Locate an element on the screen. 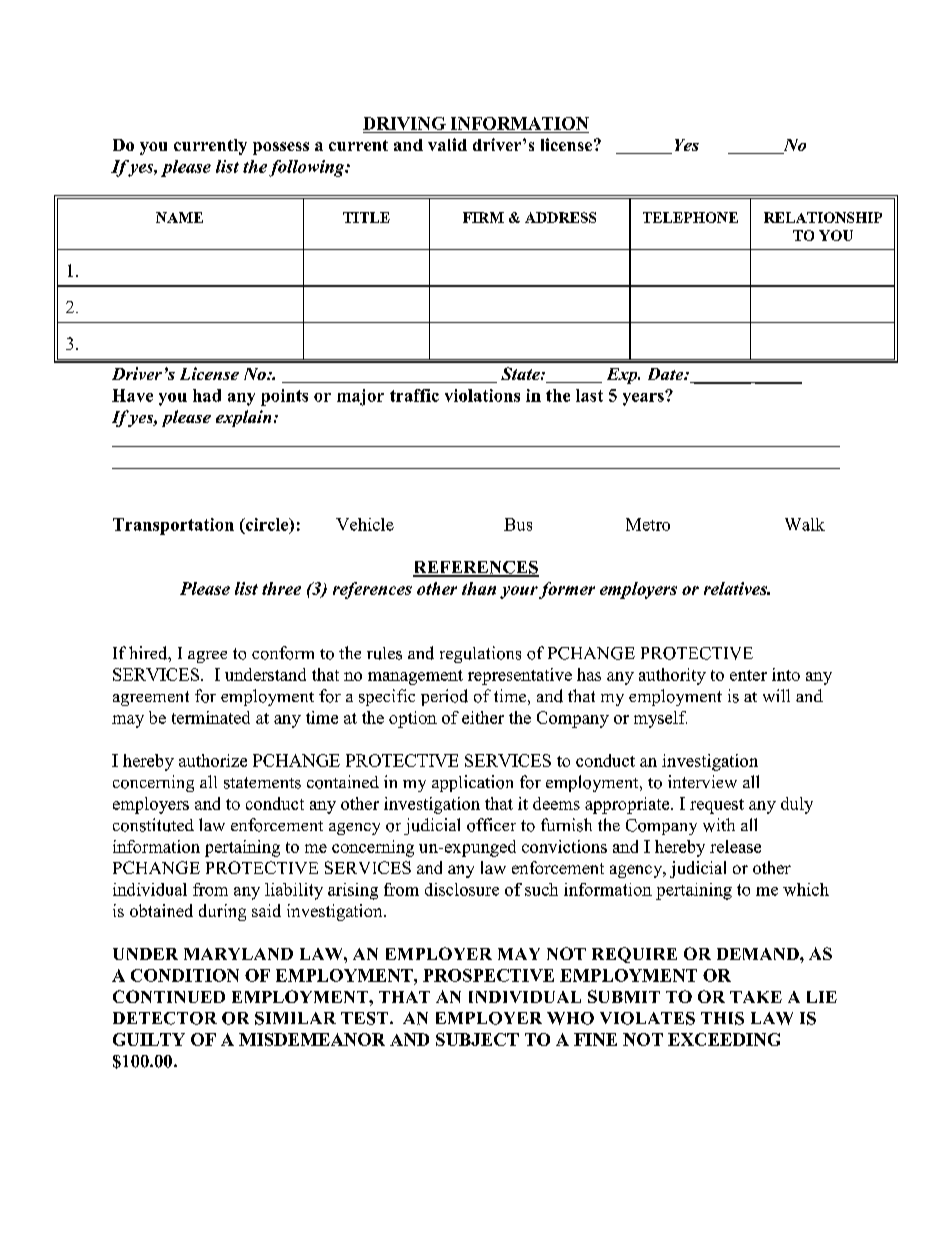 Image resolution: width=952 pixels, height=1233 pixels. DETECTOR is located at coordinates (165, 1018).
